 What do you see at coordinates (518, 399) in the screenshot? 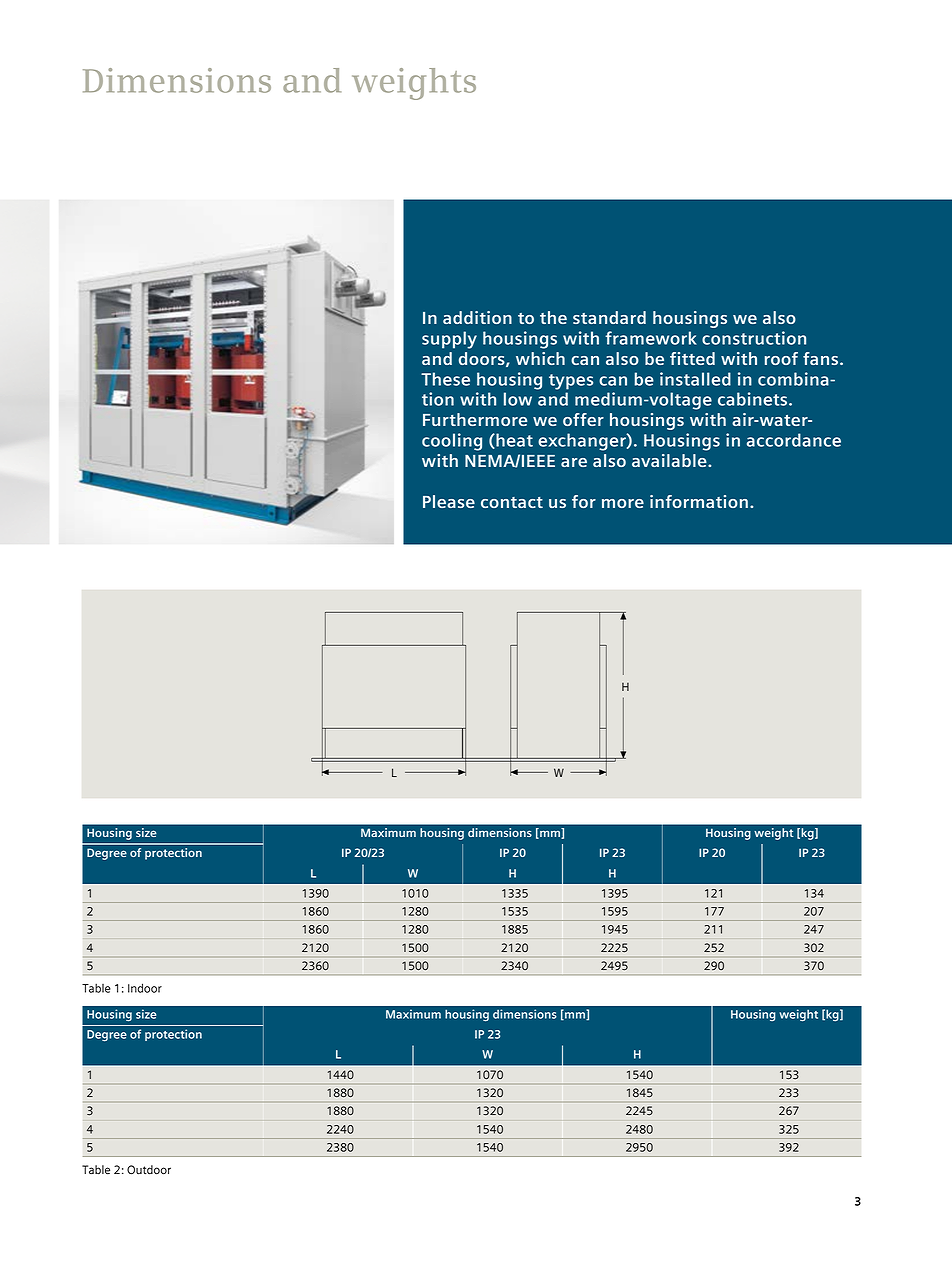
I see `low` at bounding box center [518, 399].
